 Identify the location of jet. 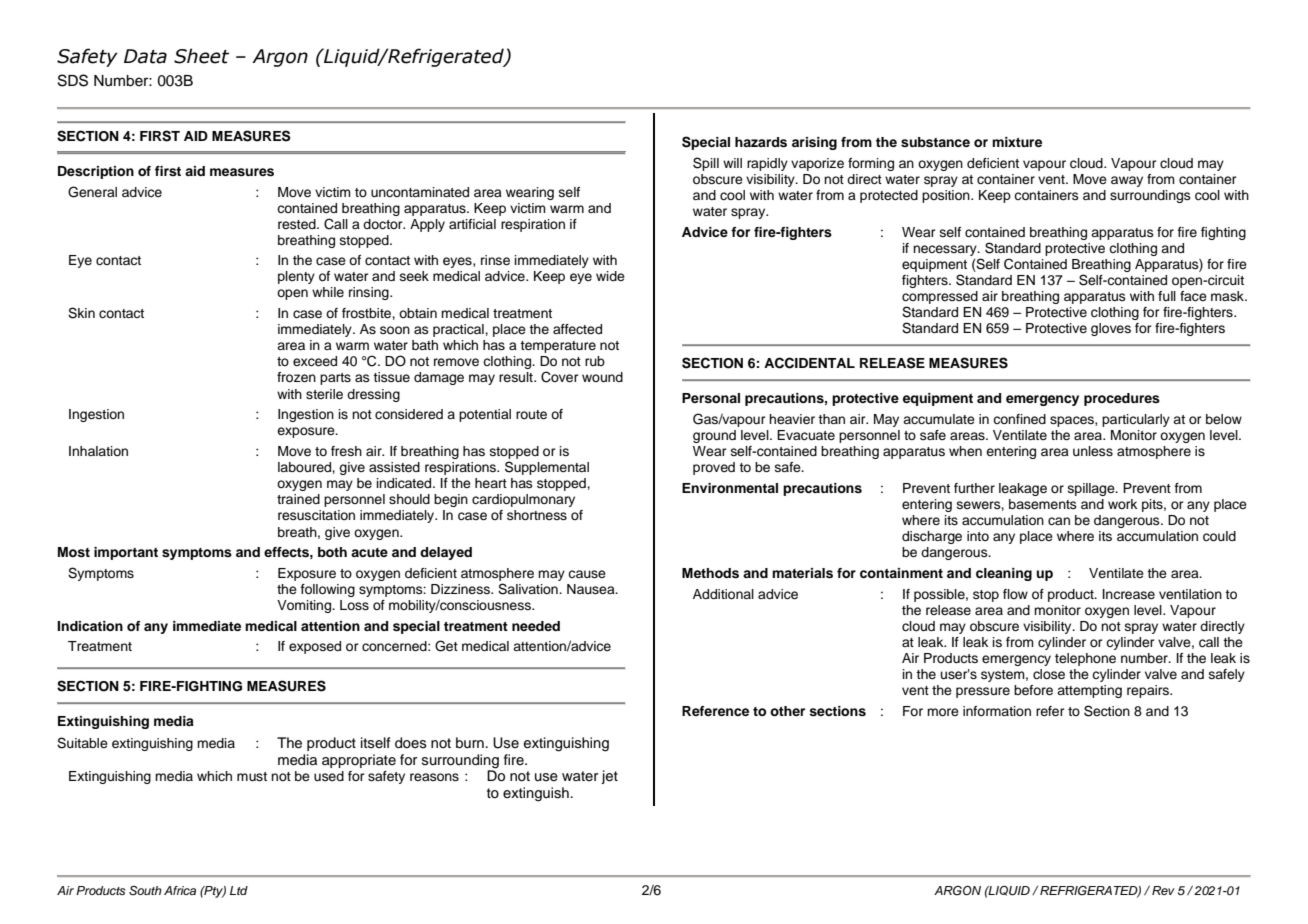
(609, 777).
